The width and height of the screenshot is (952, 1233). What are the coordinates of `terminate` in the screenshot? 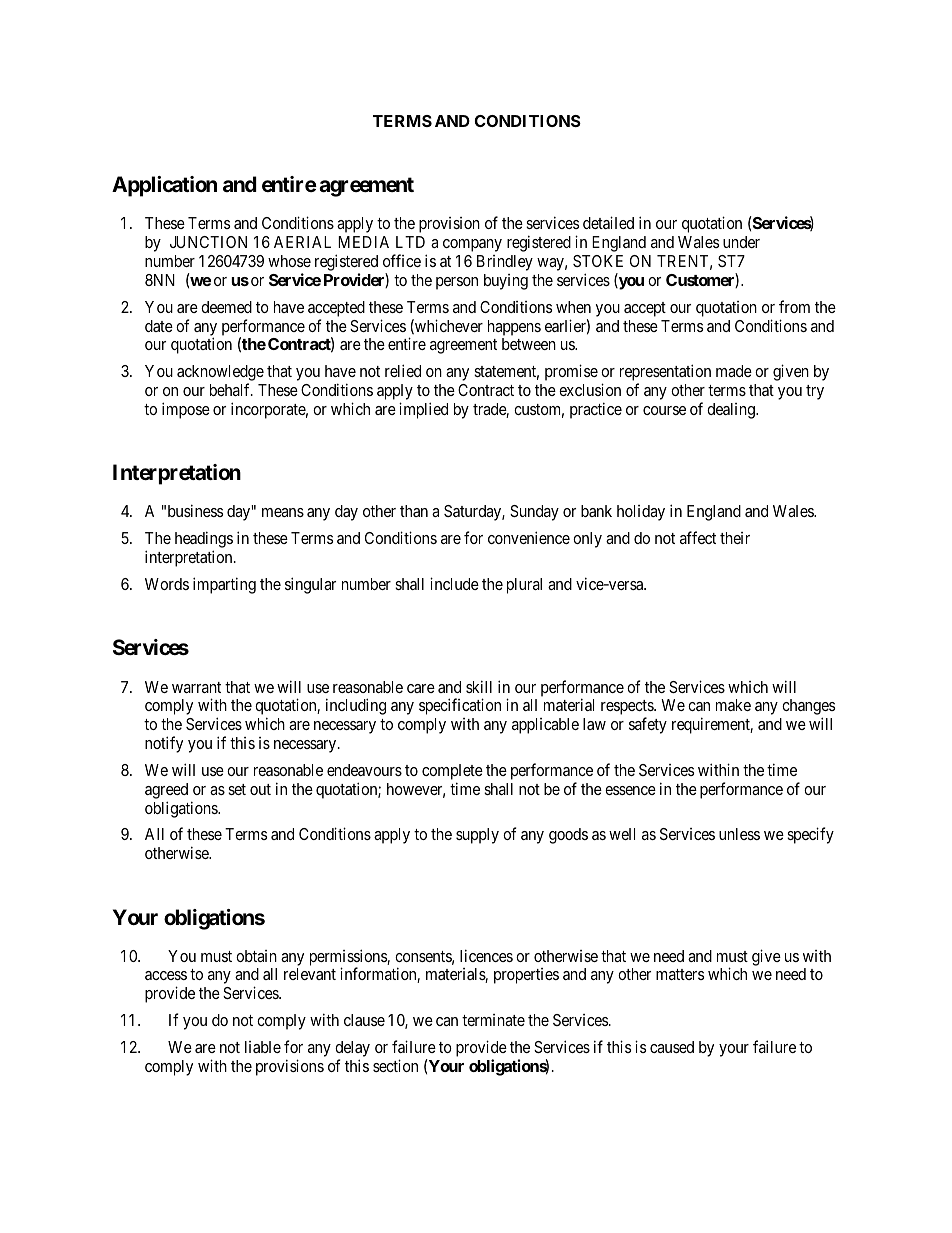 It's located at (493, 1020).
